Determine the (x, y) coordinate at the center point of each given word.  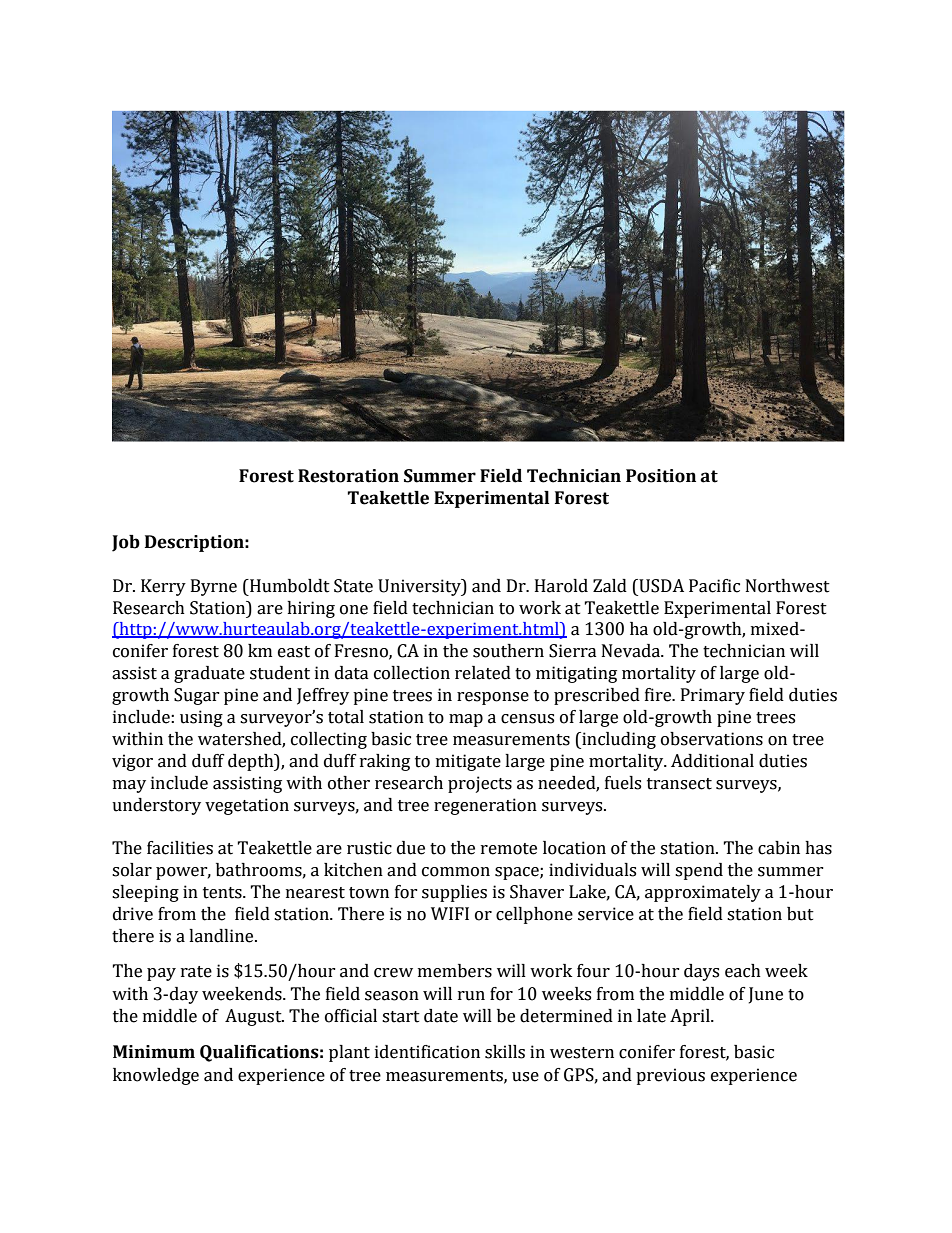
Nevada (632, 651)
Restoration (348, 476)
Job (126, 543)
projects (480, 784)
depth (252, 762)
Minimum (154, 1052)
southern (508, 651)
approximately (703, 893)
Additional (712, 761)
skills (505, 1052)
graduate (209, 674)
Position (661, 476)
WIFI (450, 913)
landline (222, 936)
